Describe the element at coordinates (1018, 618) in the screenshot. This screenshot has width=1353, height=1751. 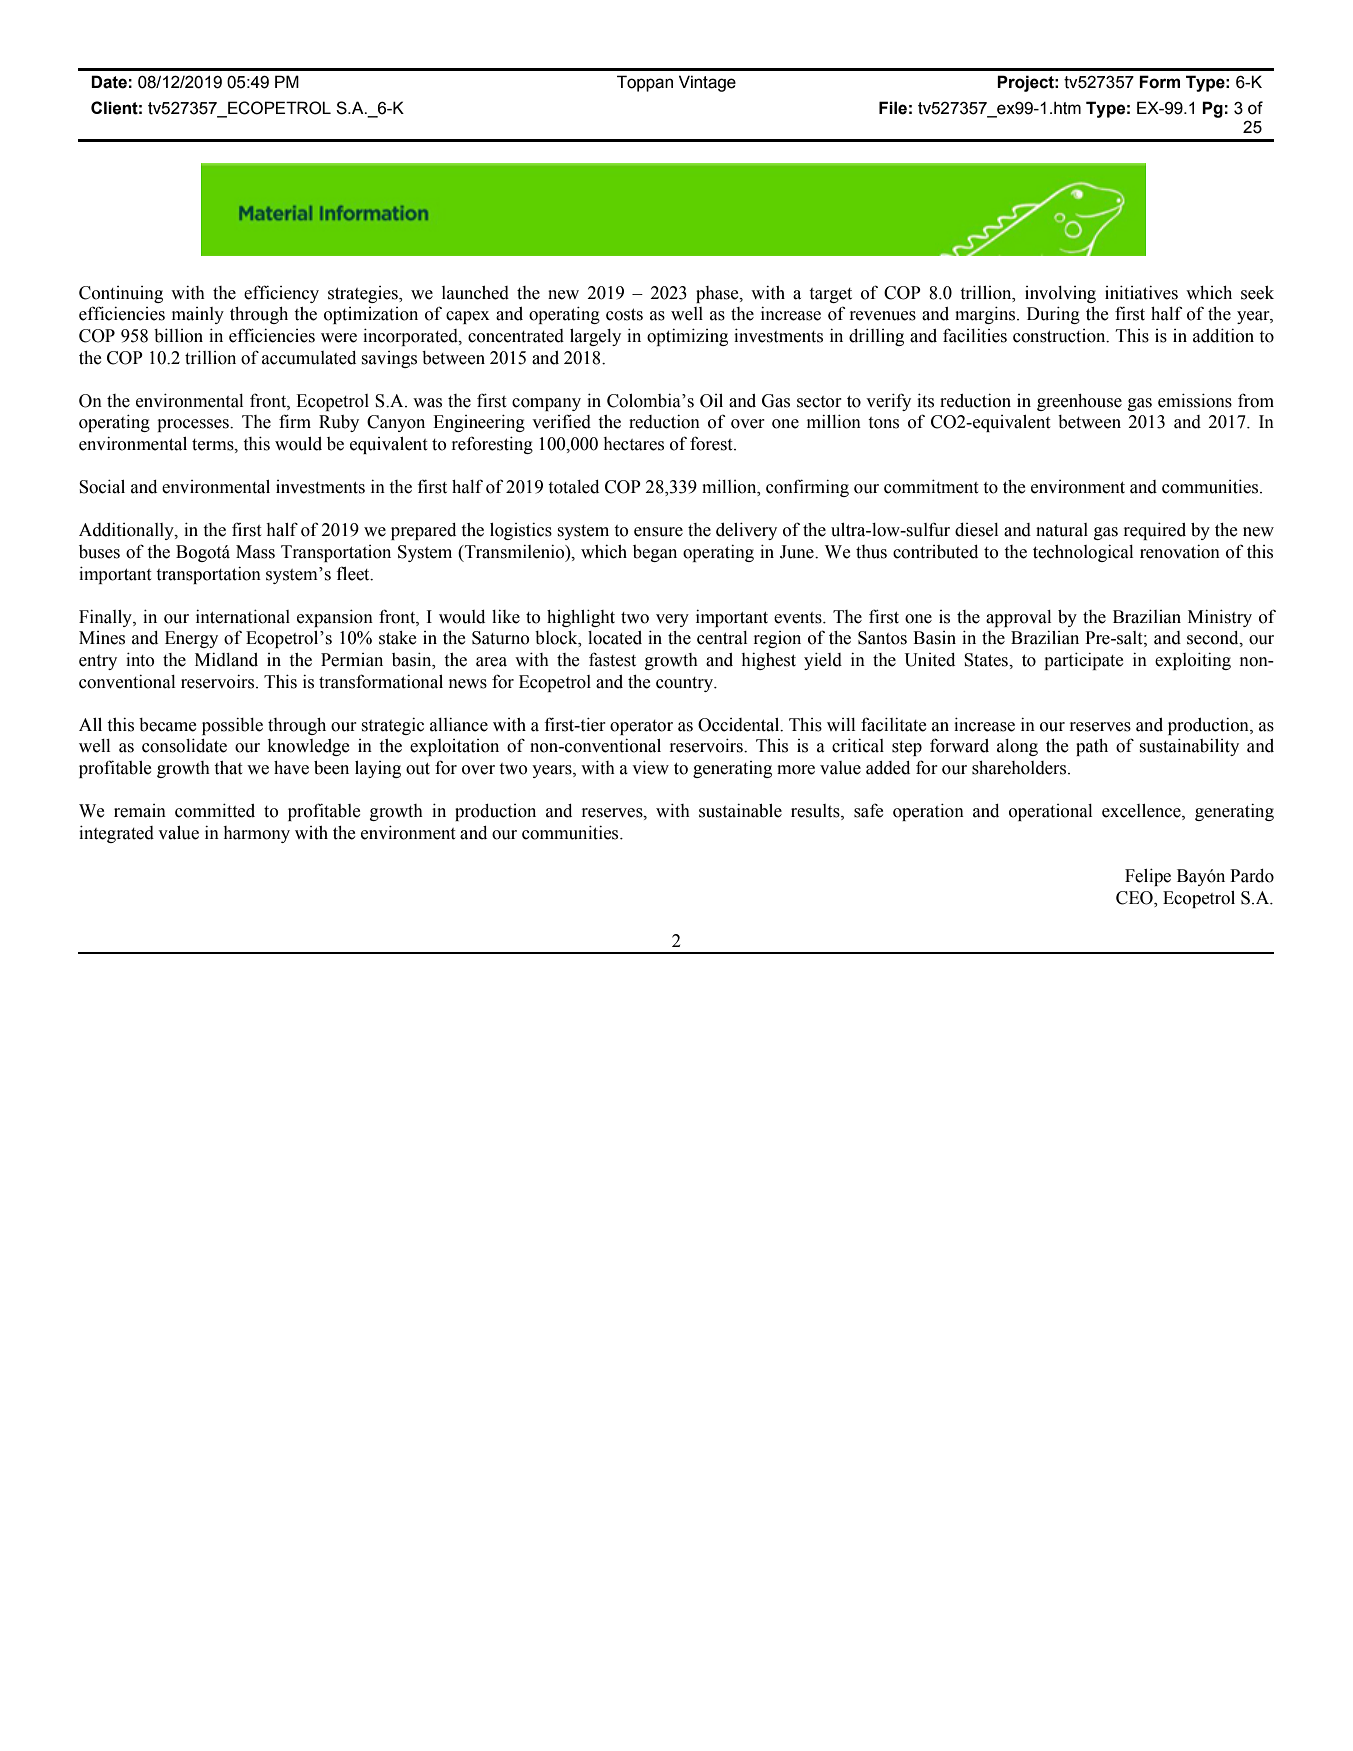
I see `approval` at that location.
